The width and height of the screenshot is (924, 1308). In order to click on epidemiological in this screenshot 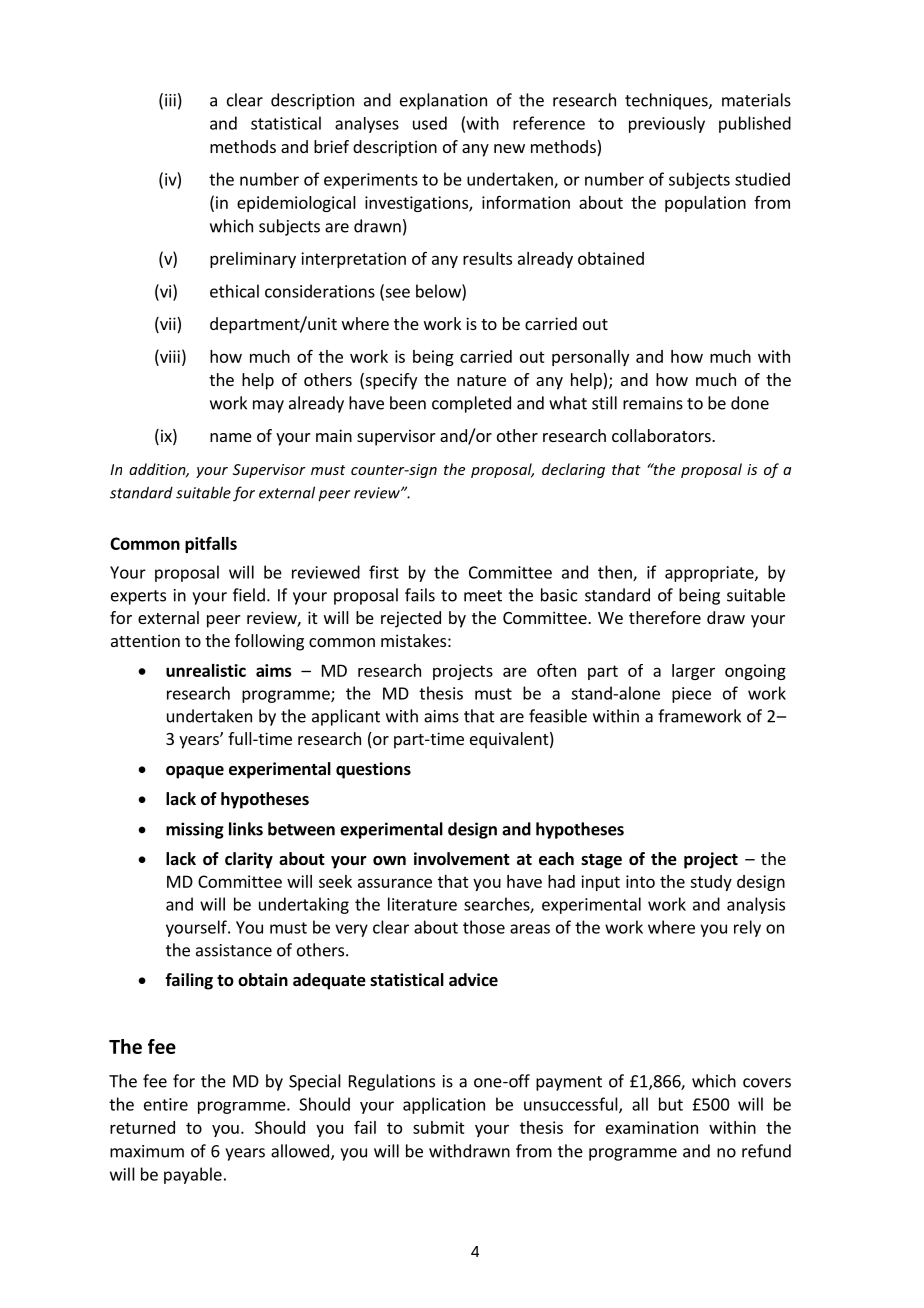, I will do `click(296, 204)`.
